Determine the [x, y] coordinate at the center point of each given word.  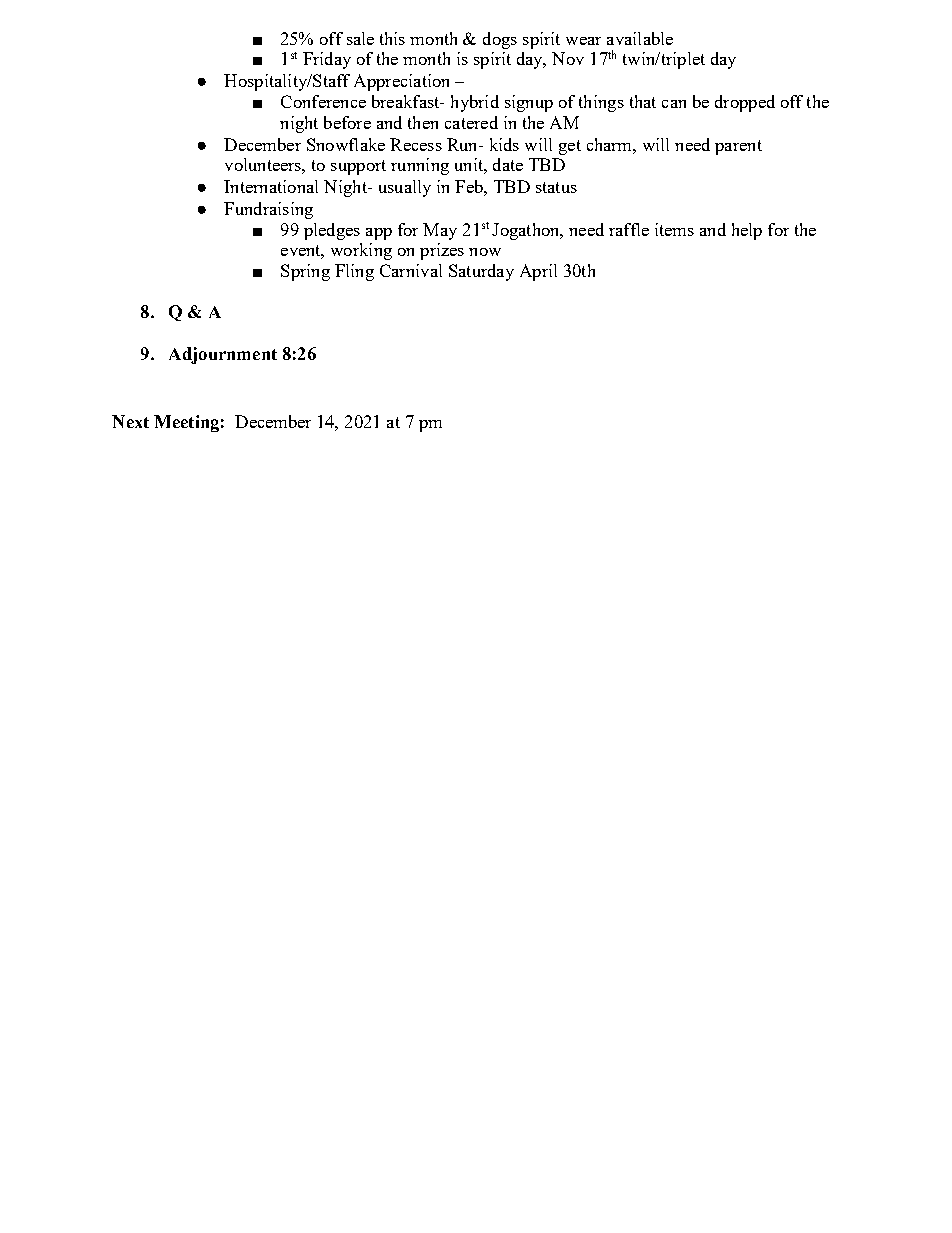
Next [130, 421]
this [392, 38]
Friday [327, 60]
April [538, 272]
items [674, 229]
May [440, 231]
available [640, 38]
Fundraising [268, 210]
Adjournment [223, 355]
